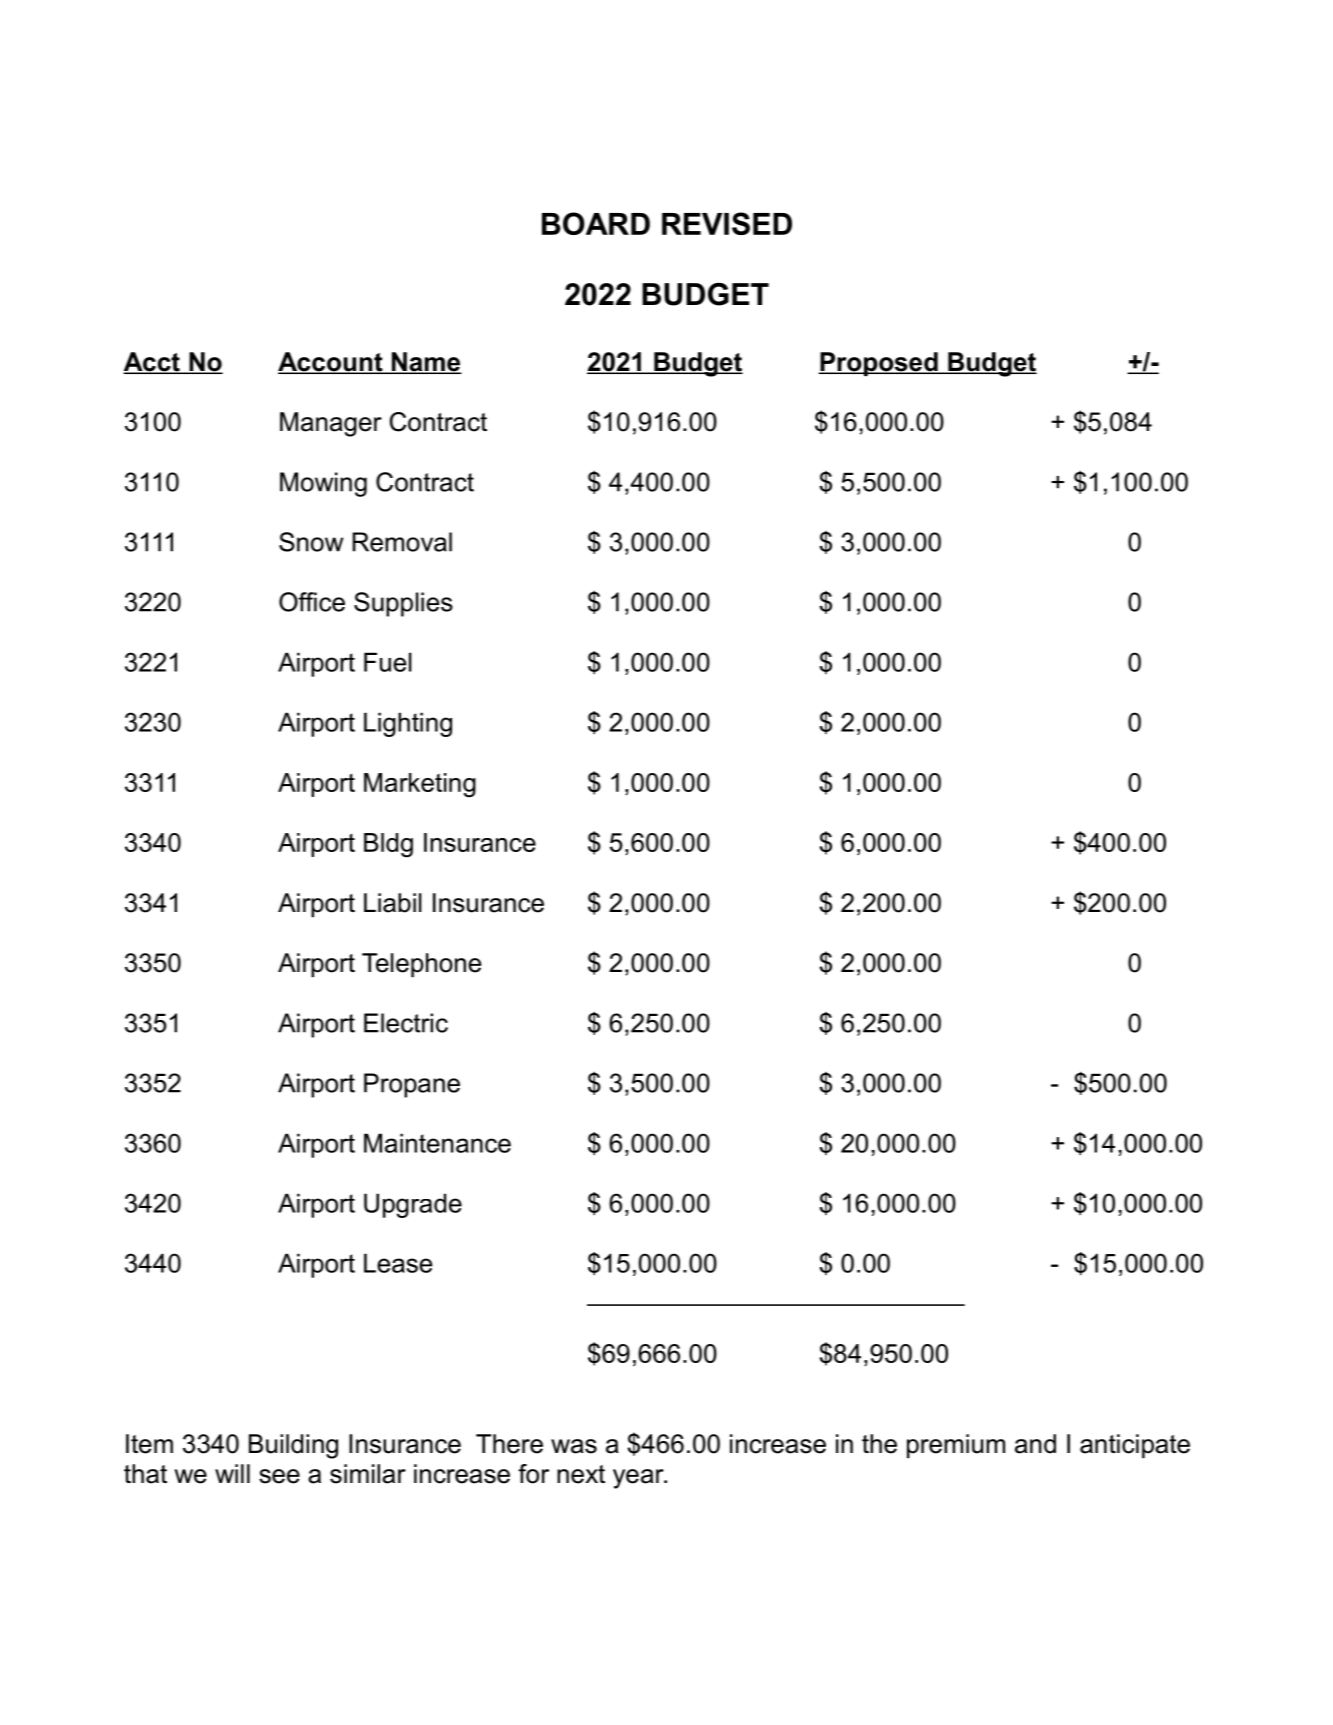 The height and width of the screenshot is (1725, 1333). What do you see at coordinates (311, 542) in the screenshot?
I see `Snow` at bounding box center [311, 542].
